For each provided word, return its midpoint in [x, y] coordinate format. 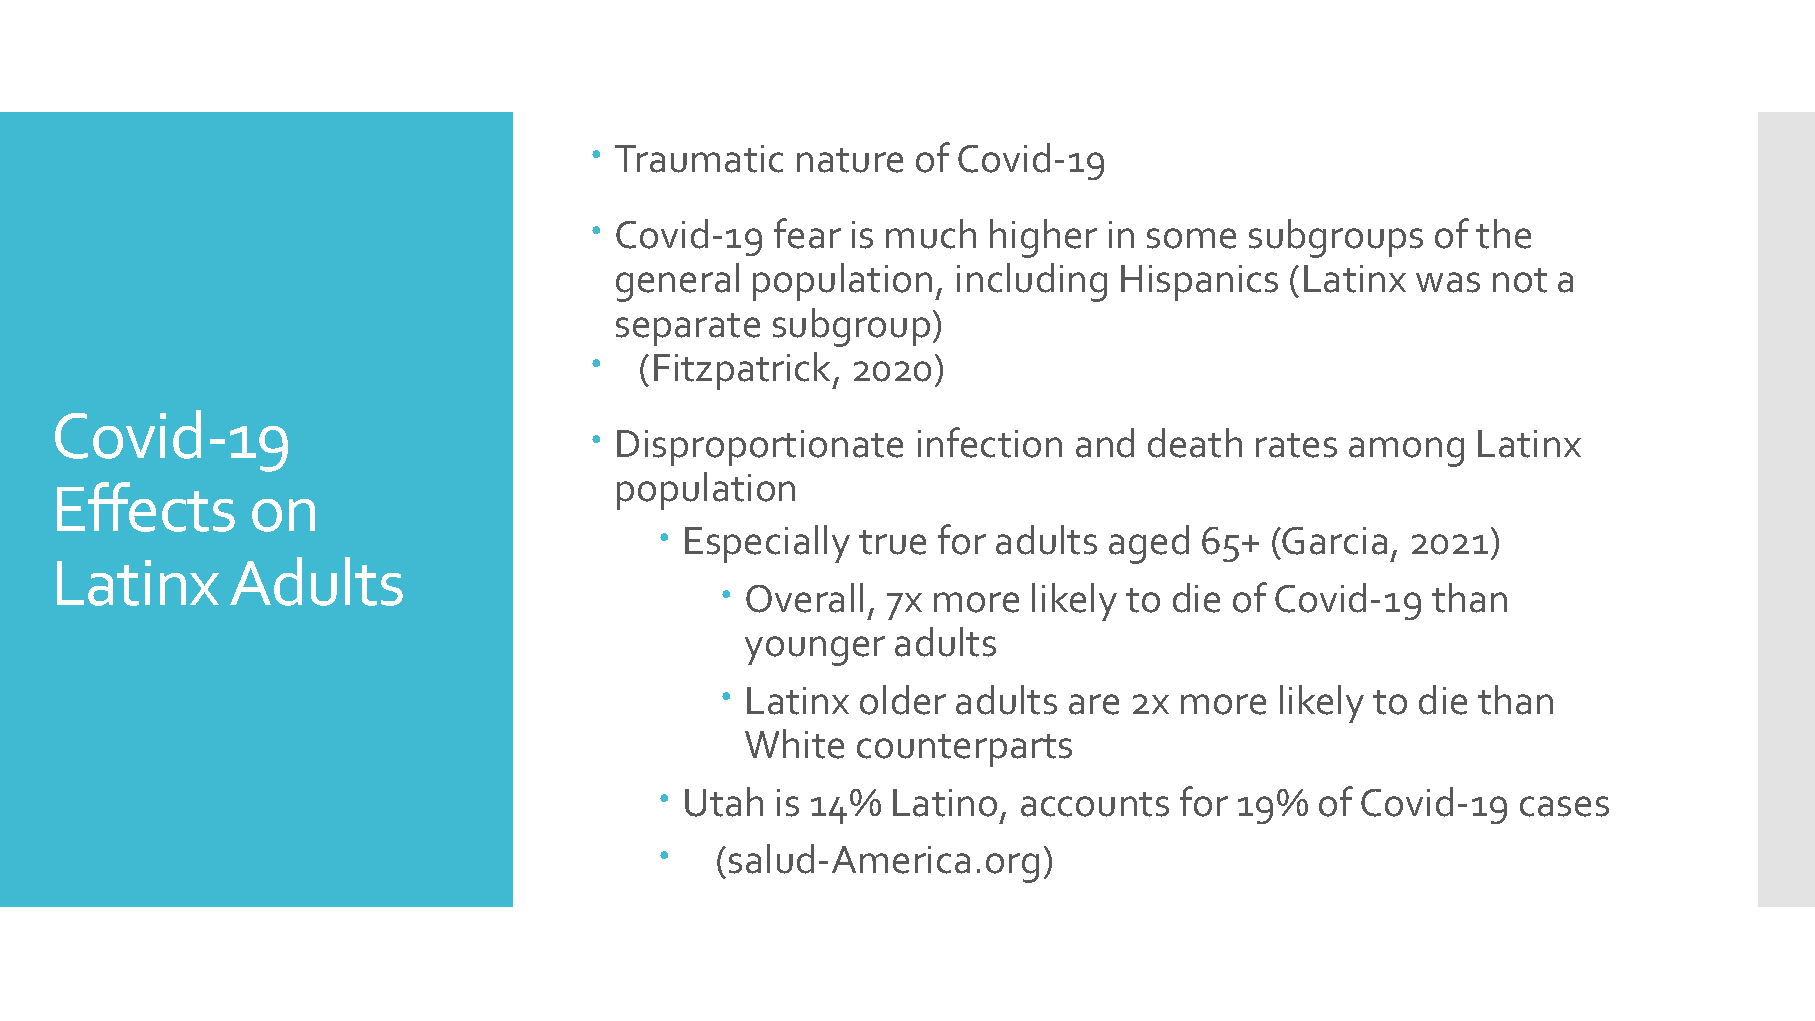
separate [688, 329]
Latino [945, 803]
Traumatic [699, 159]
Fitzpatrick [744, 371]
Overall [804, 598]
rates [1296, 445]
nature [850, 160]
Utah [724, 802]
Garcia [1334, 541]
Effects [146, 507]
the [1503, 234]
